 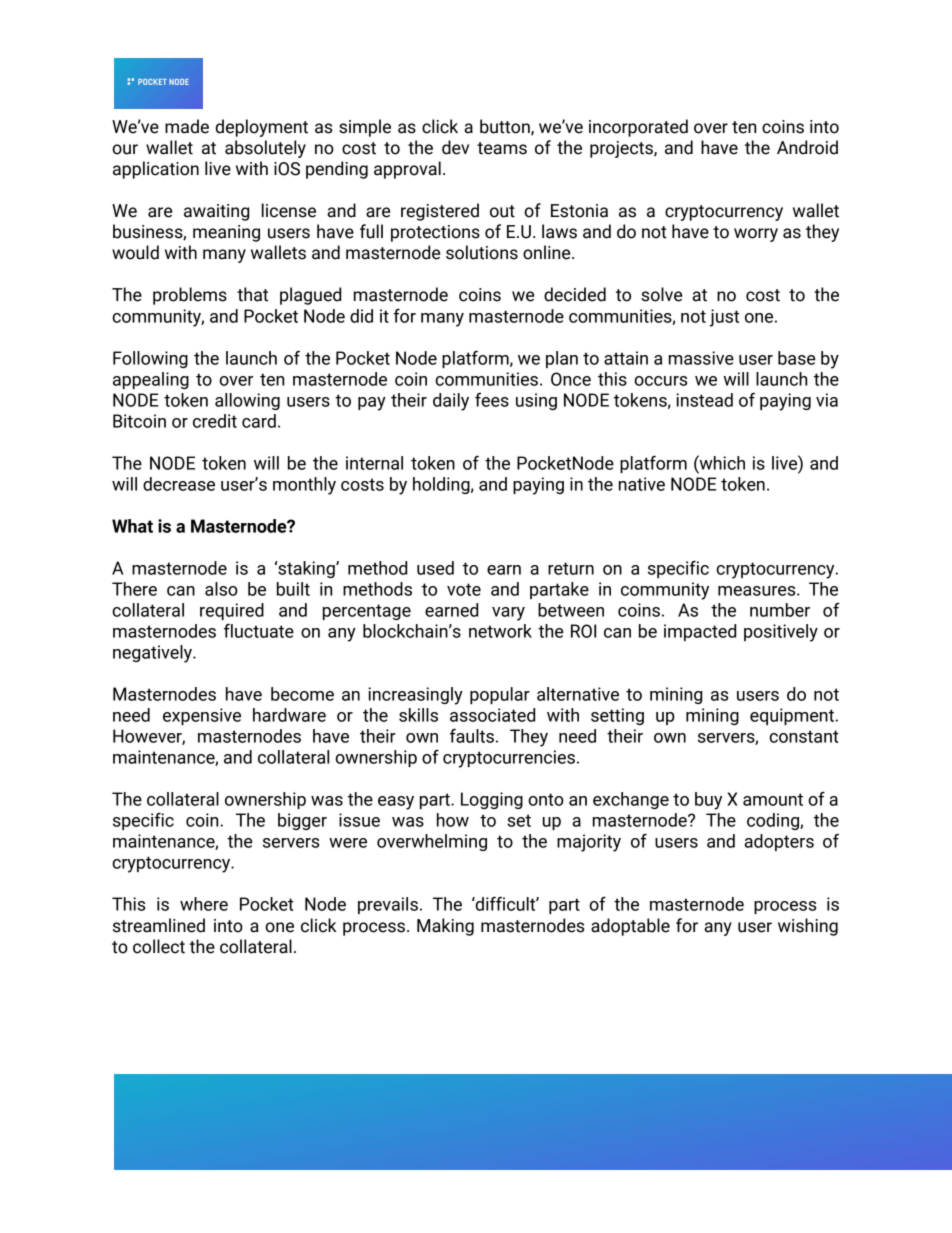 What do you see at coordinates (500, 695) in the page?
I see `popular` at bounding box center [500, 695].
